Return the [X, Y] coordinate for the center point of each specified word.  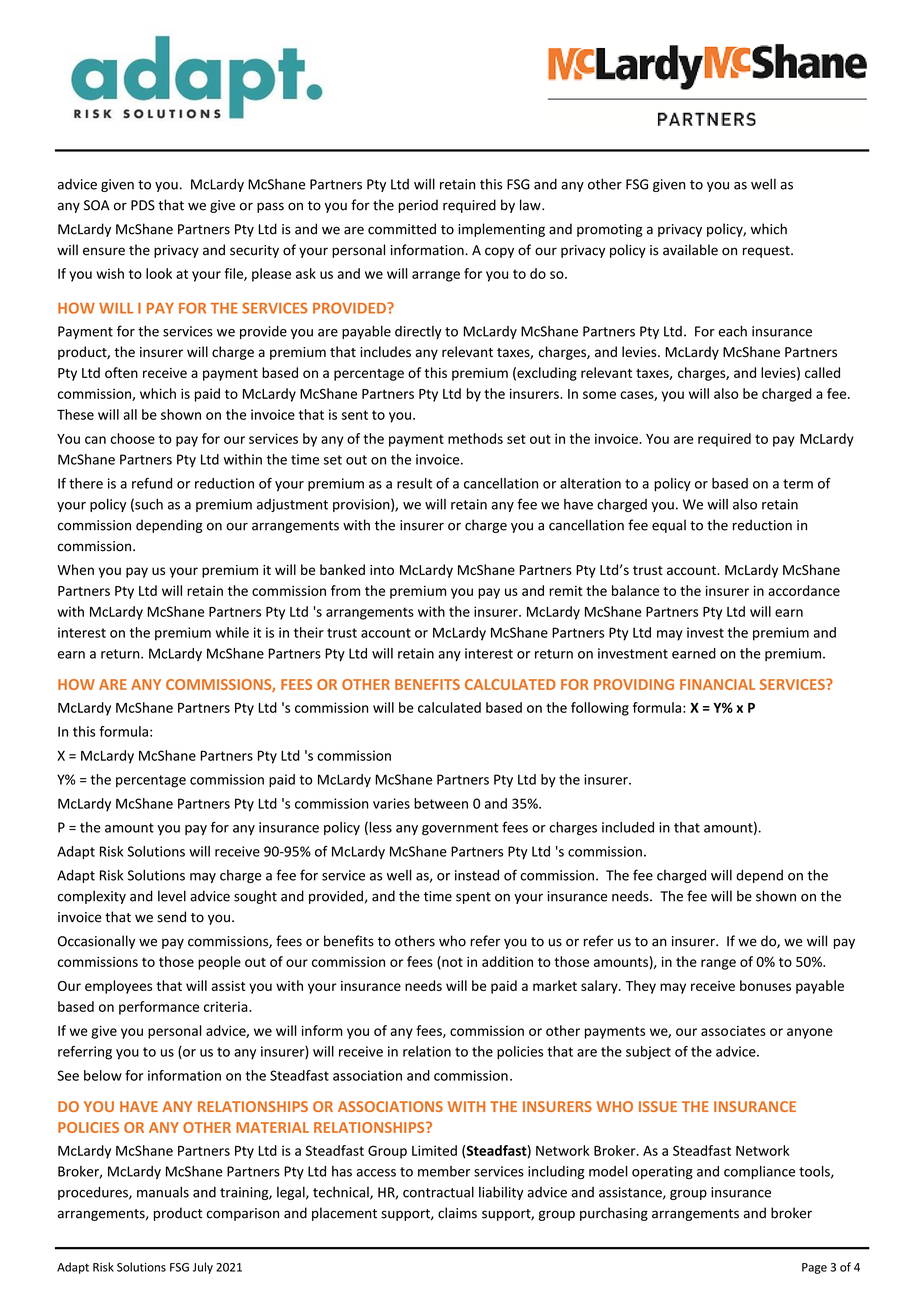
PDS [143, 205]
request [767, 252]
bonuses [765, 985]
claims [457, 1213]
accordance [804, 590]
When [75, 569]
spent [473, 898]
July [203, 1268]
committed [402, 229]
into [382, 570]
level [172, 896]
